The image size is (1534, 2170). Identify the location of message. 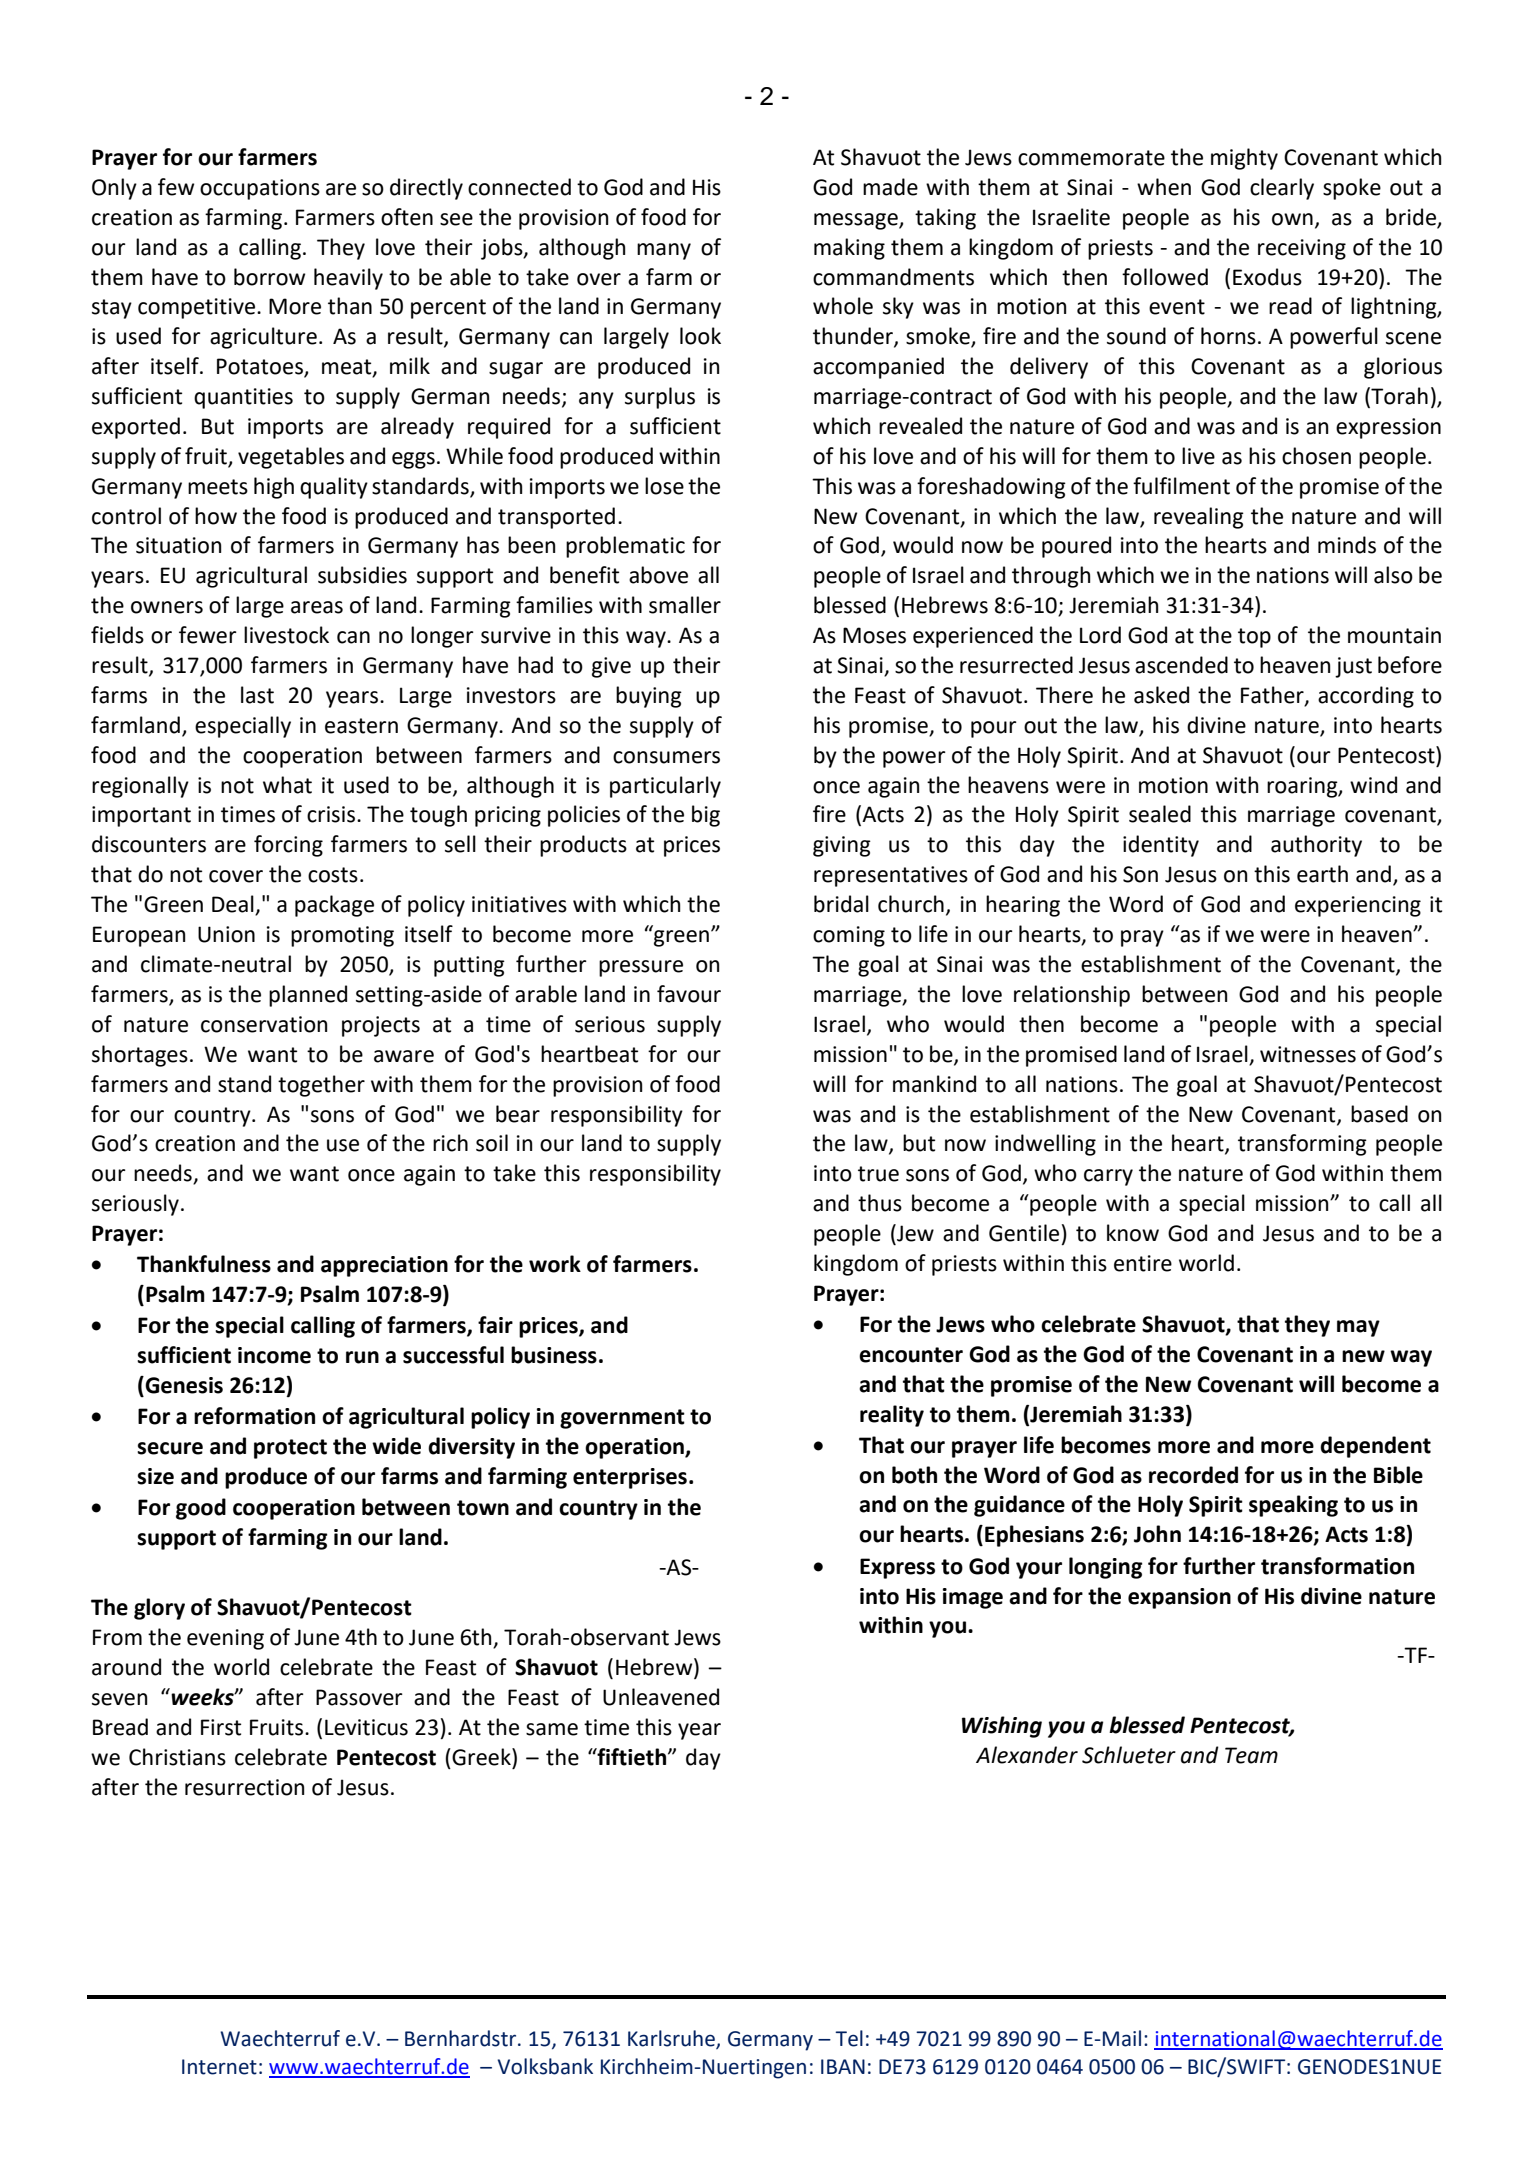
(857, 221).
